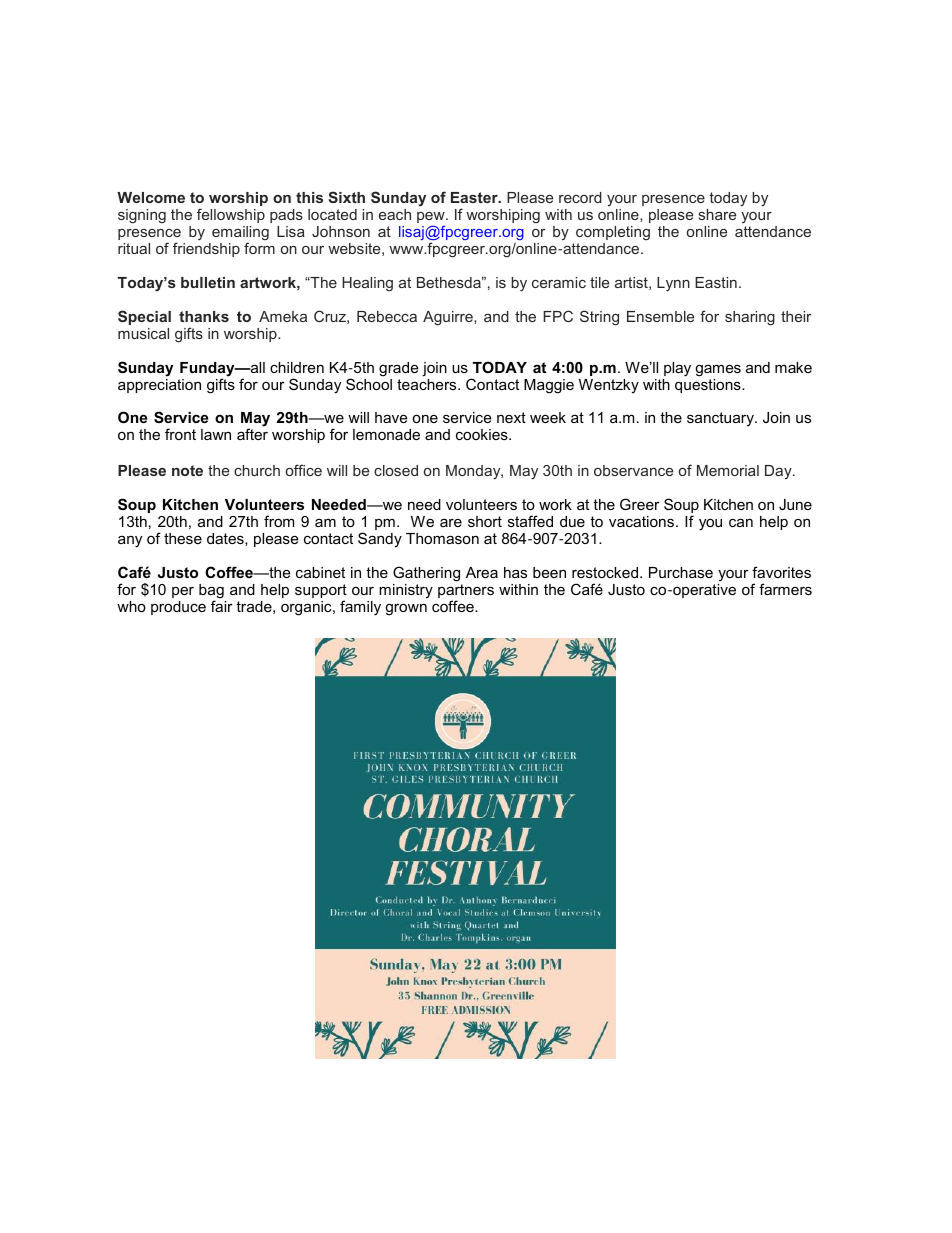 Image resolution: width=952 pixels, height=1233 pixels. What do you see at coordinates (717, 214) in the screenshot?
I see `share` at bounding box center [717, 214].
